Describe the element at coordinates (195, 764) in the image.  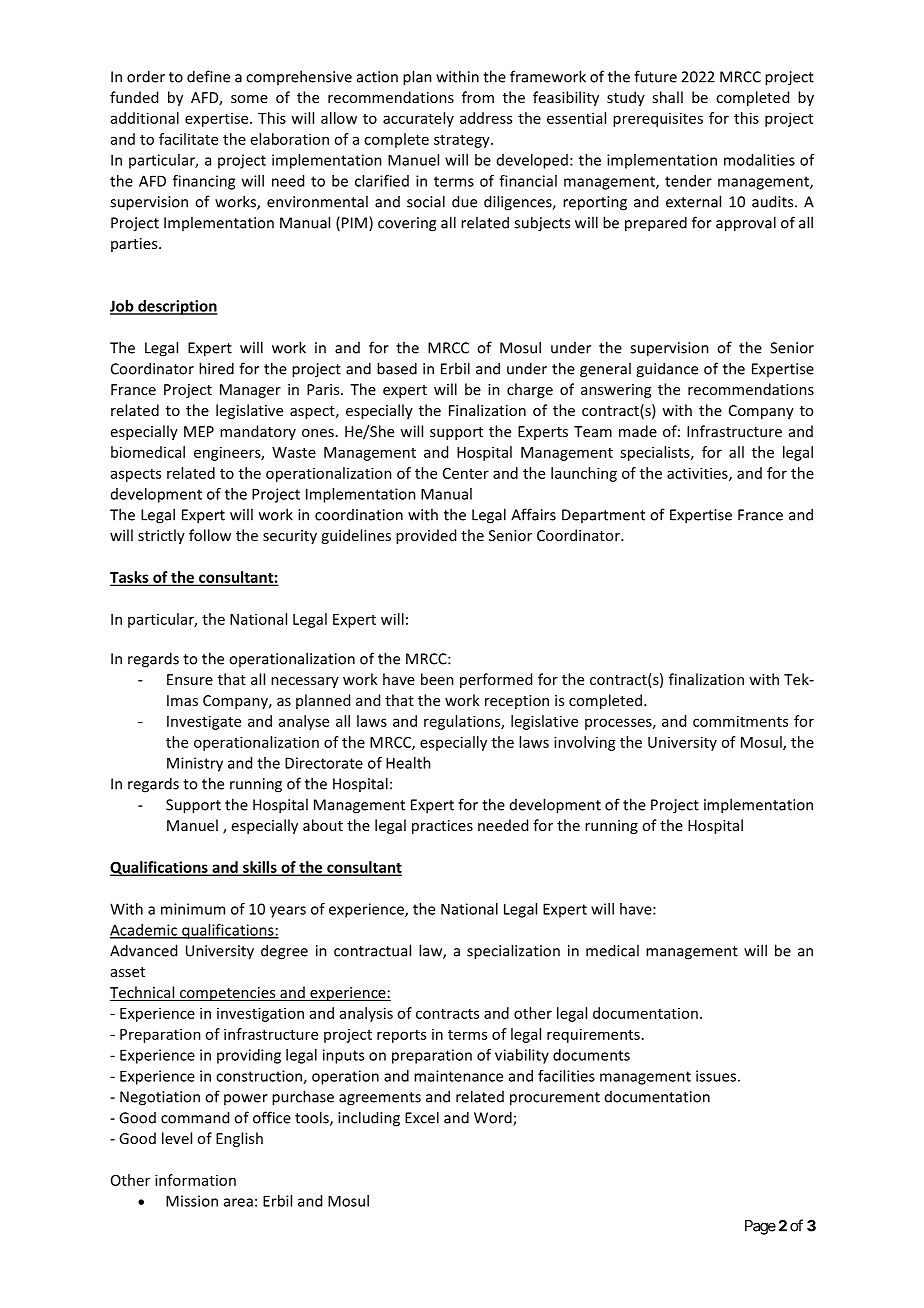
I see `Ministry` at that location.
